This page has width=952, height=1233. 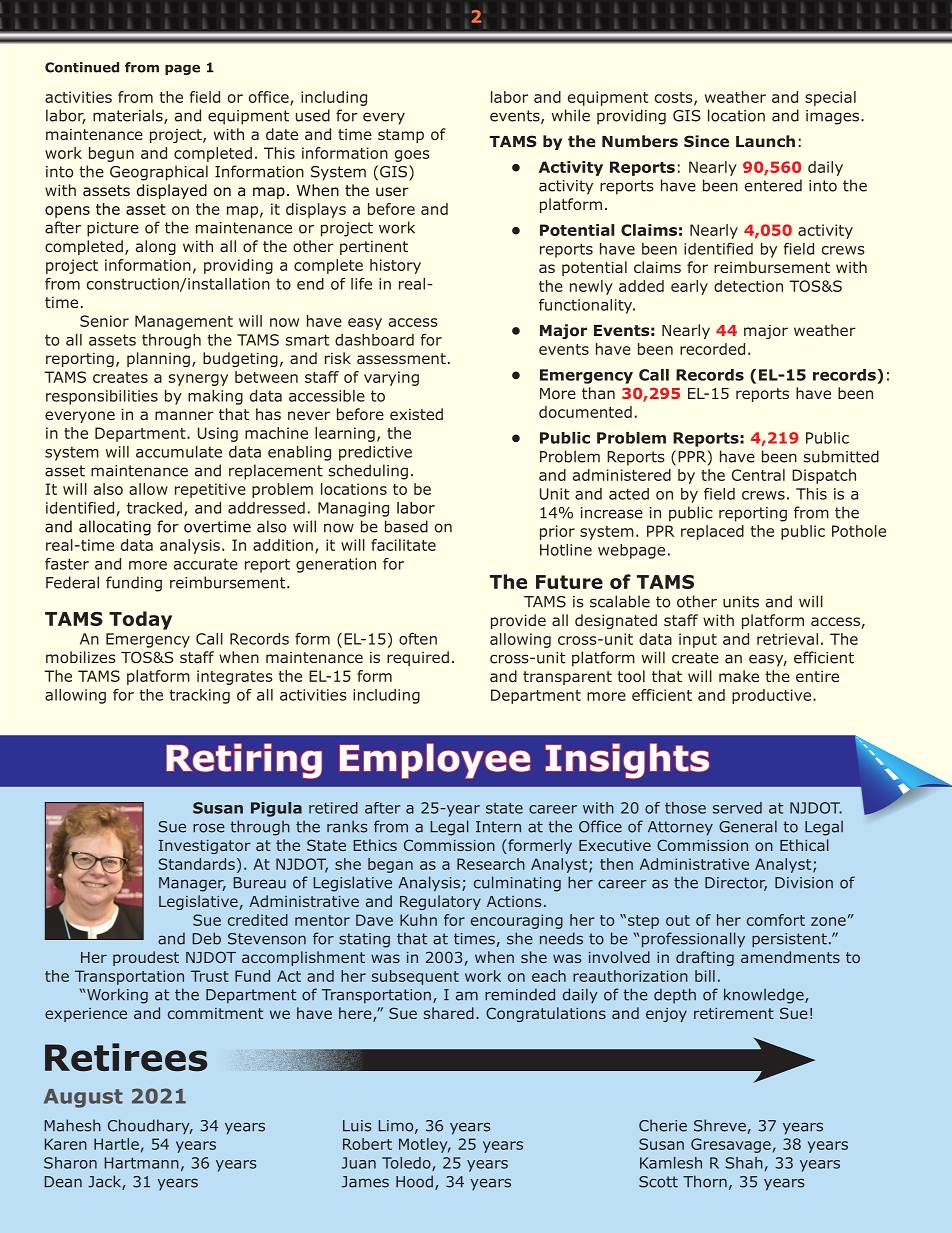 I want to click on materials, so click(x=129, y=116).
